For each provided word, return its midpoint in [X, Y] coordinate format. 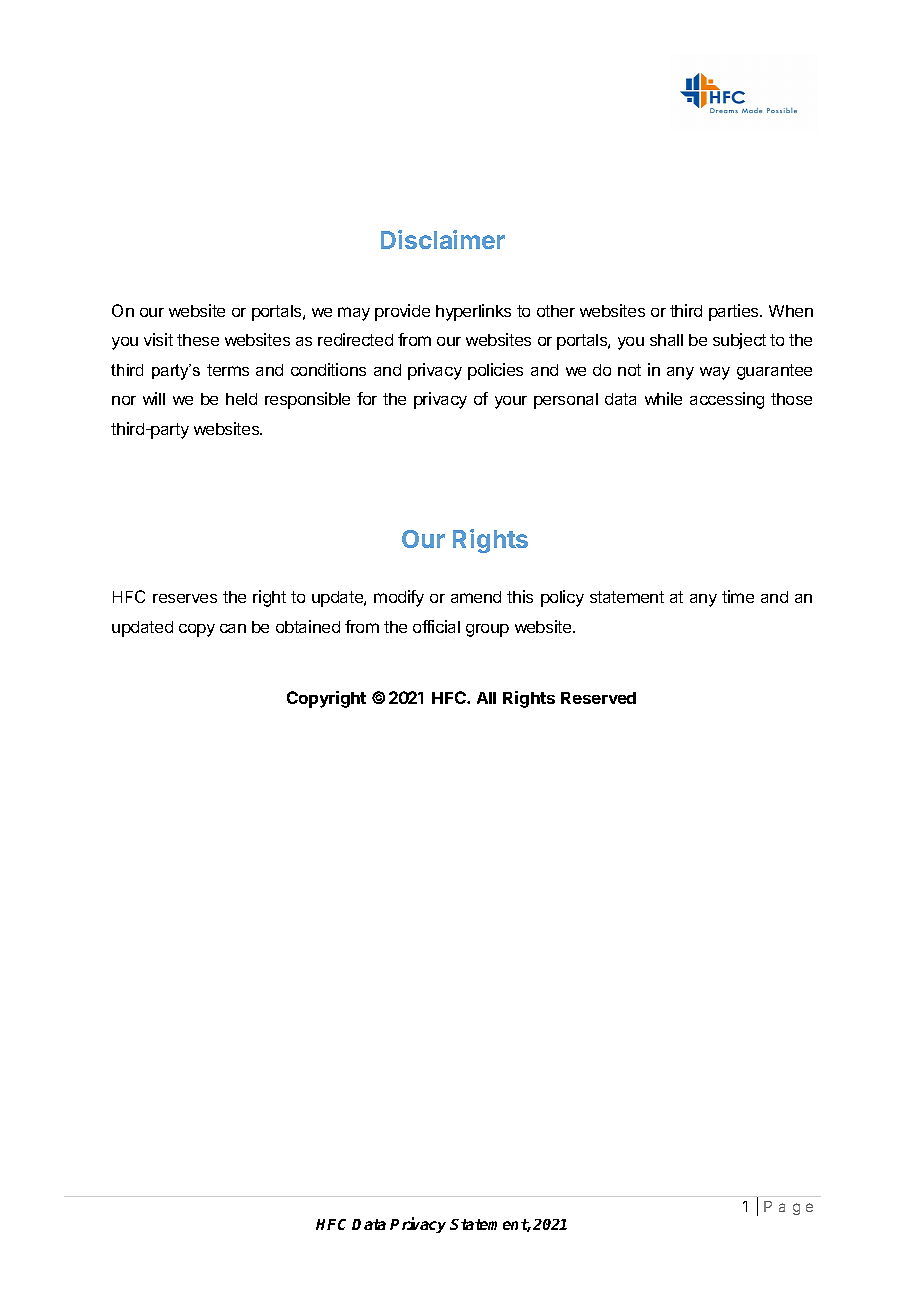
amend [476, 597]
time [738, 596]
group [487, 630]
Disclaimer [443, 239]
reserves [185, 598]
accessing [727, 400]
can [233, 628]
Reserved [598, 698]
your [511, 402]
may [354, 314]
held [241, 399]
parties [735, 312]
